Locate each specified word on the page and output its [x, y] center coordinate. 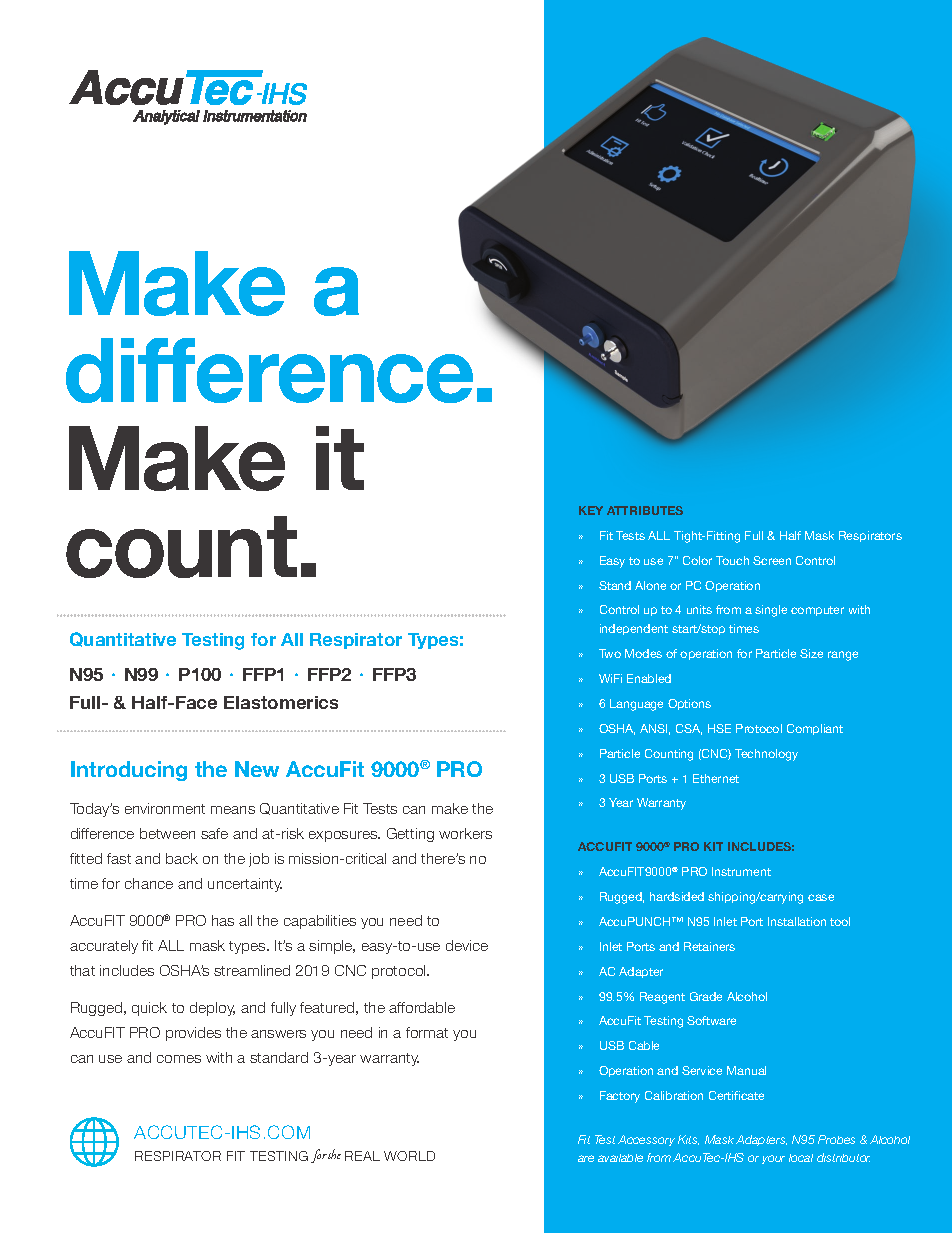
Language [636, 705]
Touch [732, 560]
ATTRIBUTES [645, 510]
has [223, 920]
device [467, 945]
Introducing [129, 771]
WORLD [409, 1156]
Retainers [709, 946]
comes [179, 1059]
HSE [719, 728]
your [773, 1159]
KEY [591, 510]
